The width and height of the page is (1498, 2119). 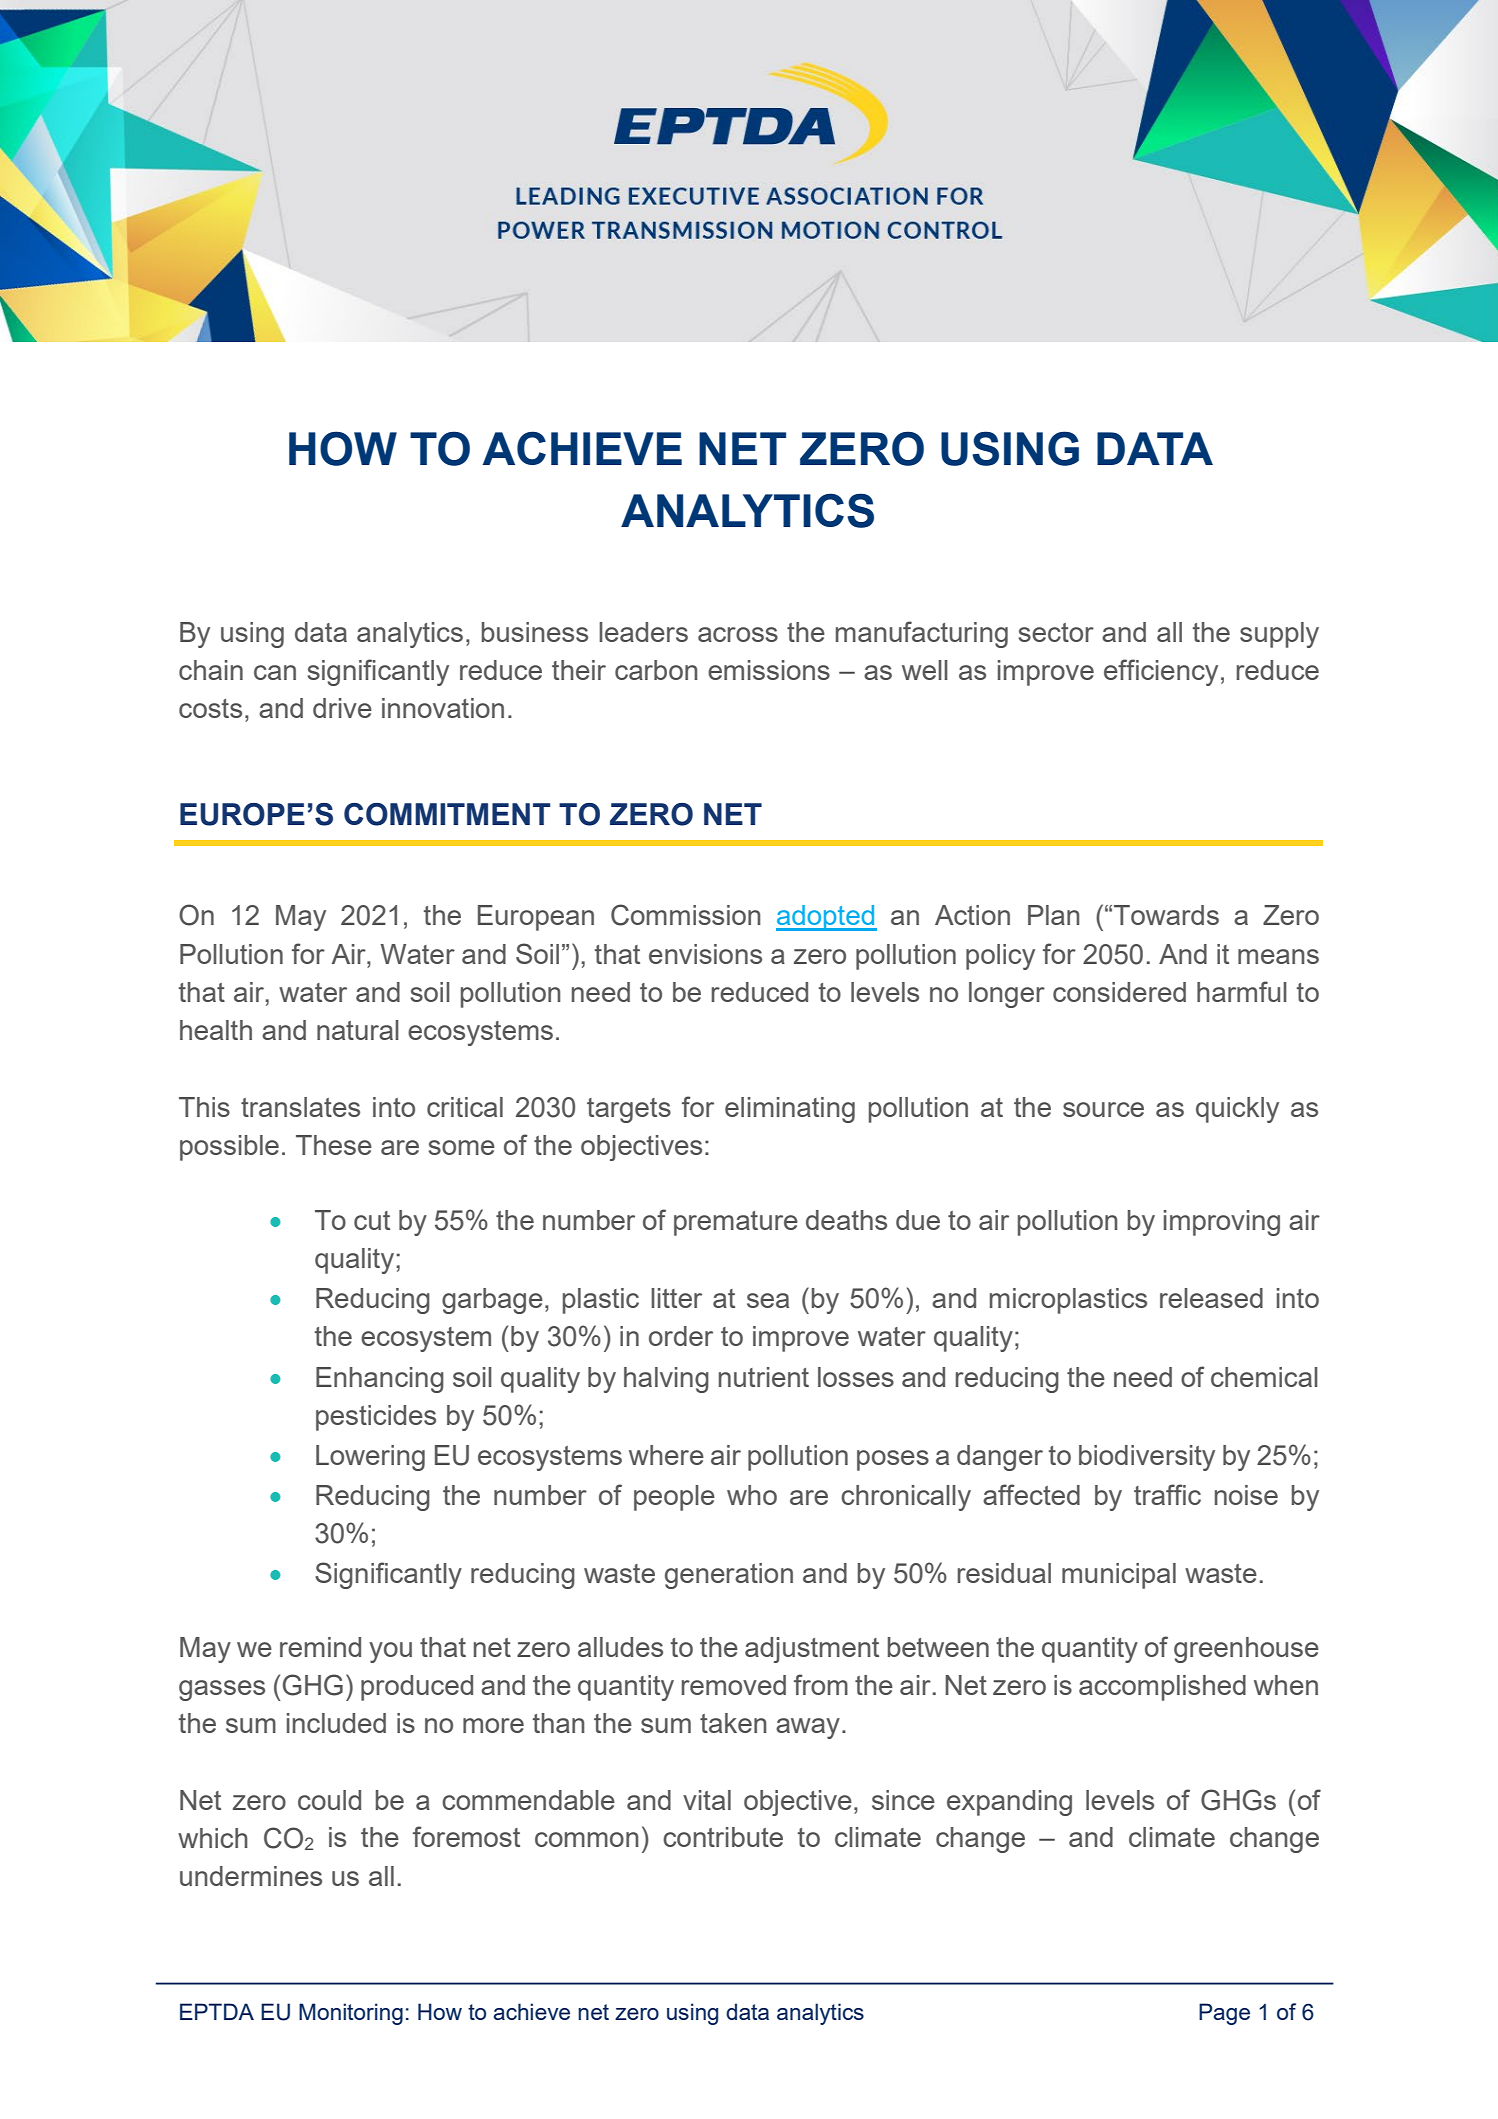 What do you see at coordinates (736, 1223) in the page?
I see `premature` at bounding box center [736, 1223].
